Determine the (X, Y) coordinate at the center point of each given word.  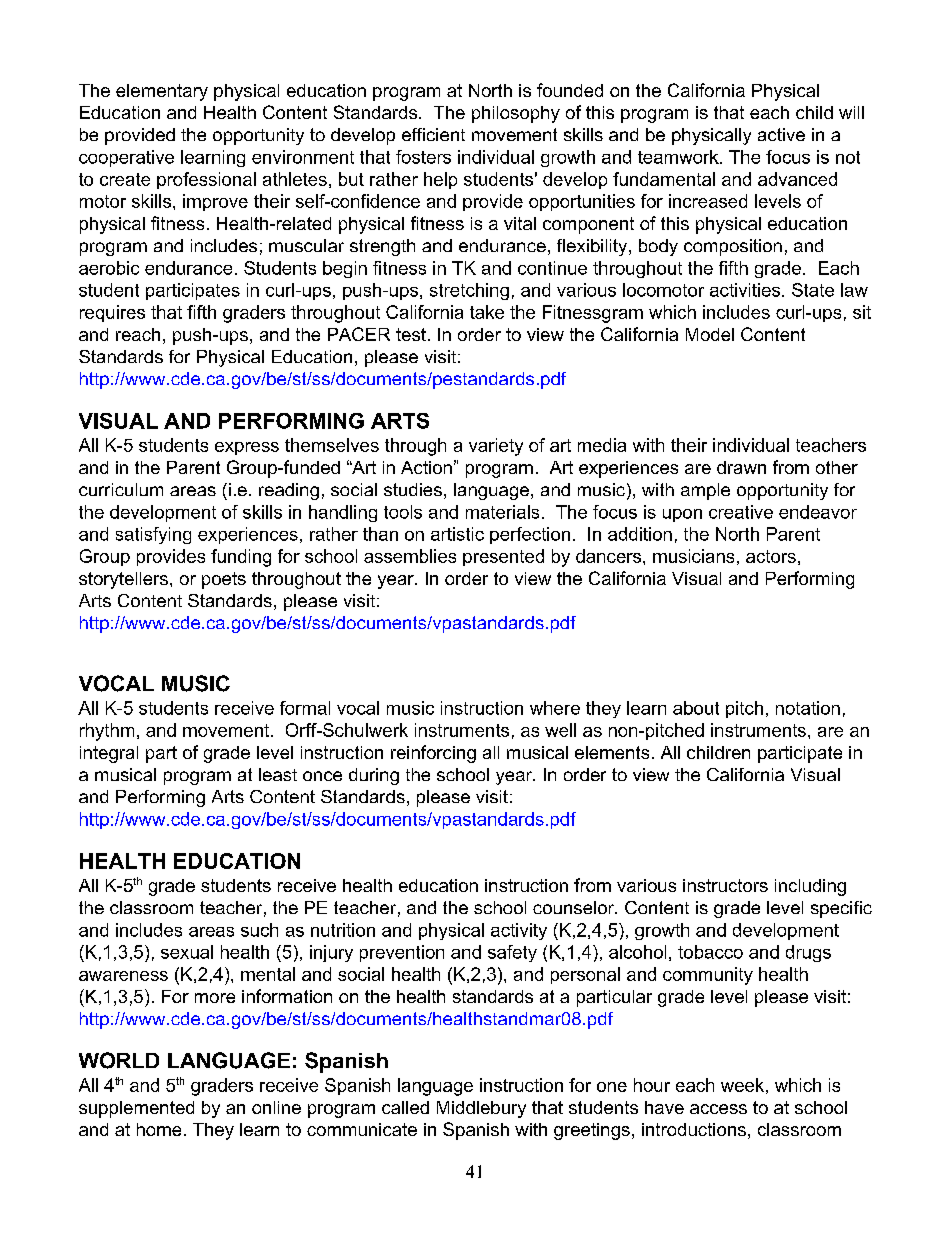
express (247, 448)
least (278, 774)
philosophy (516, 114)
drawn (741, 467)
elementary (162, 92)
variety (496, 447)
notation (808, 708)
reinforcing (433, 754)
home (159, 1129)
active (781, 134)
